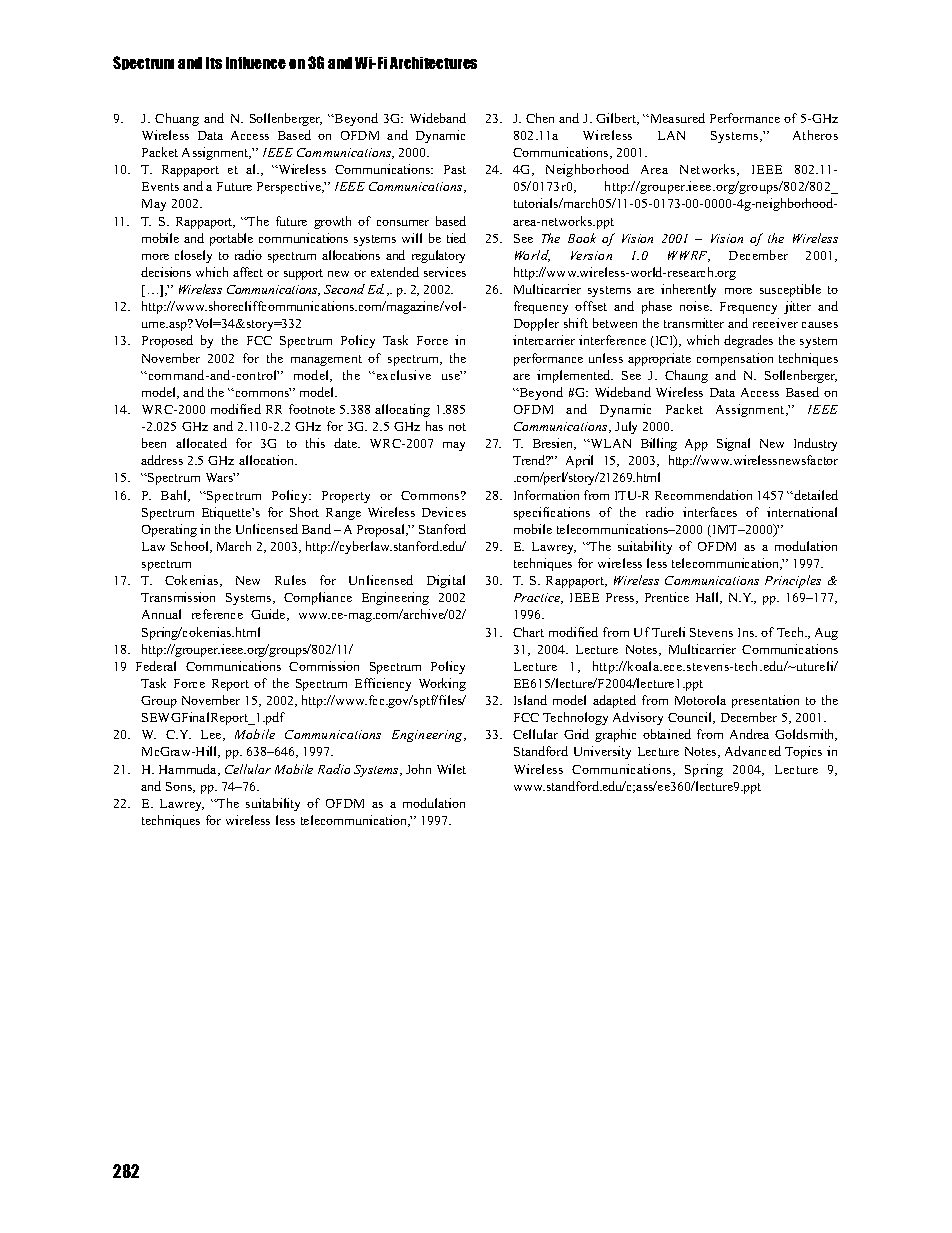 This screenshot has width=952, height=1233. Describe the element at coordinates (753, 751) in the screenshot. I see `Advanced` at that location.
